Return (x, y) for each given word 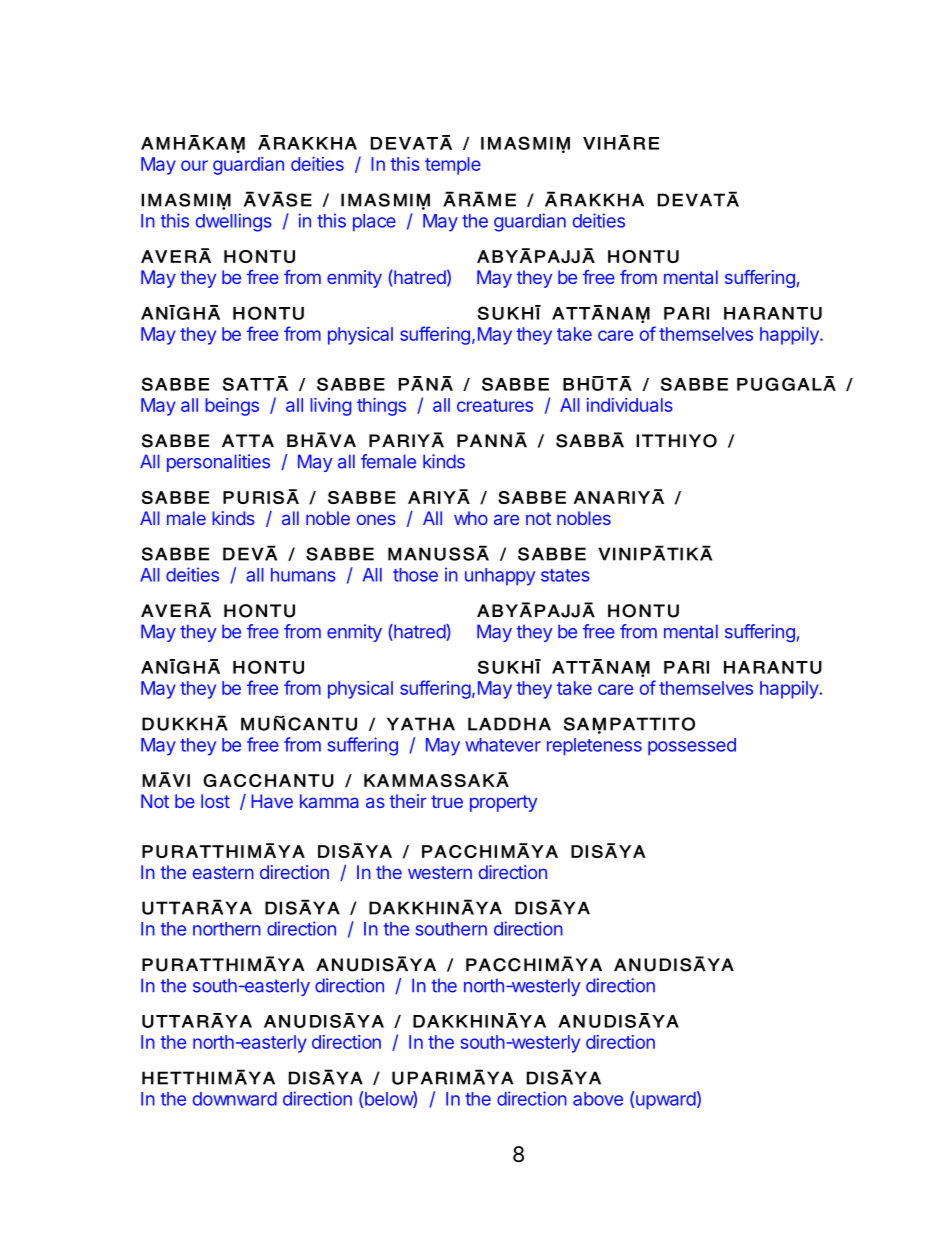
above (598, 1099)
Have (272, 801)
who (471, 518)
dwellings (234, 222)
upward (666, 1101)
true (447, 801)
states (565, 575)
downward (235, 1099)
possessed (692, 747)
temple (453, 166)
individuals (630, 405)
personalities (218, 463)
